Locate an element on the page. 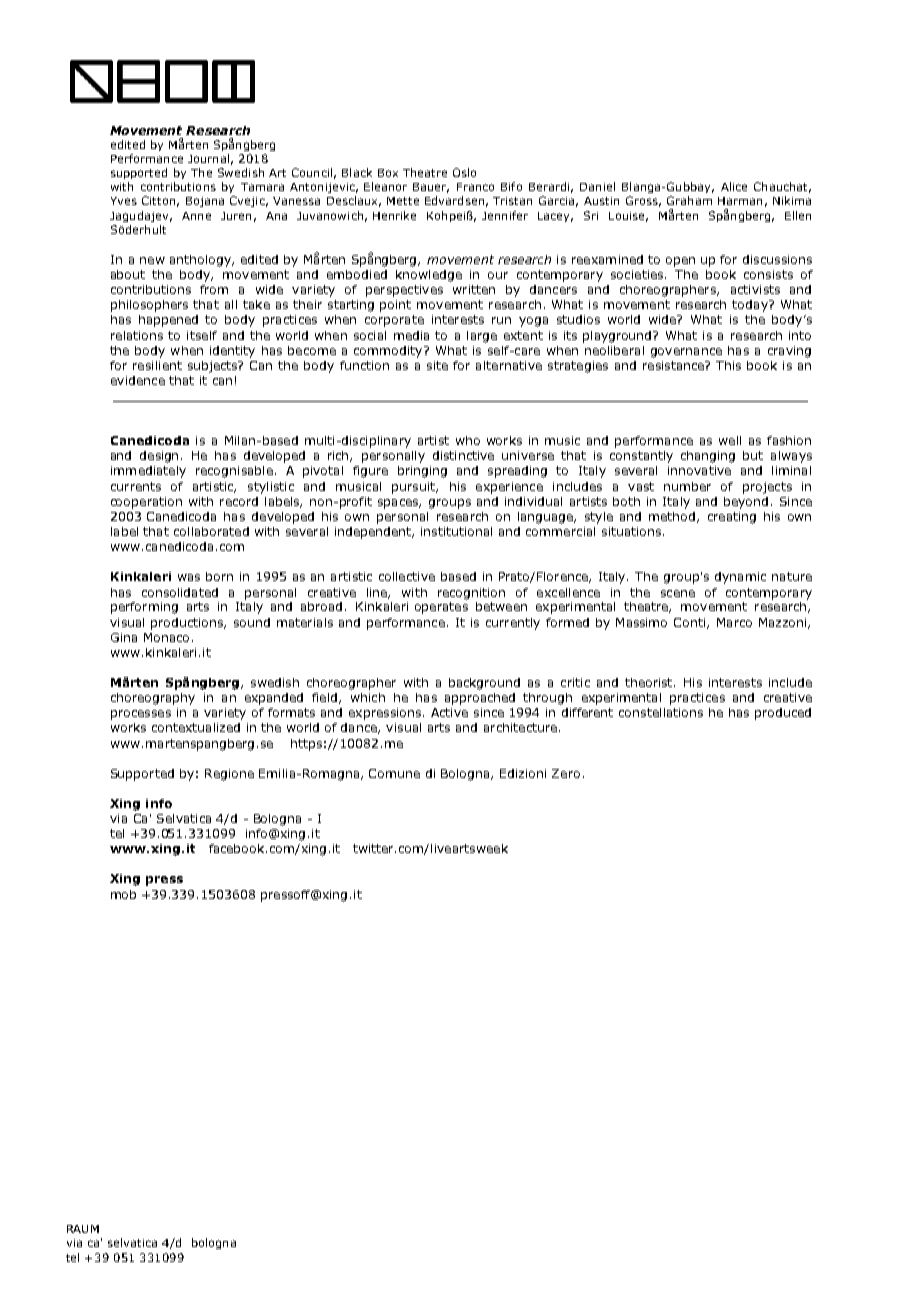 The width and height of the image is (924, 1308). Bauer is located at coordinates (431, 188).
